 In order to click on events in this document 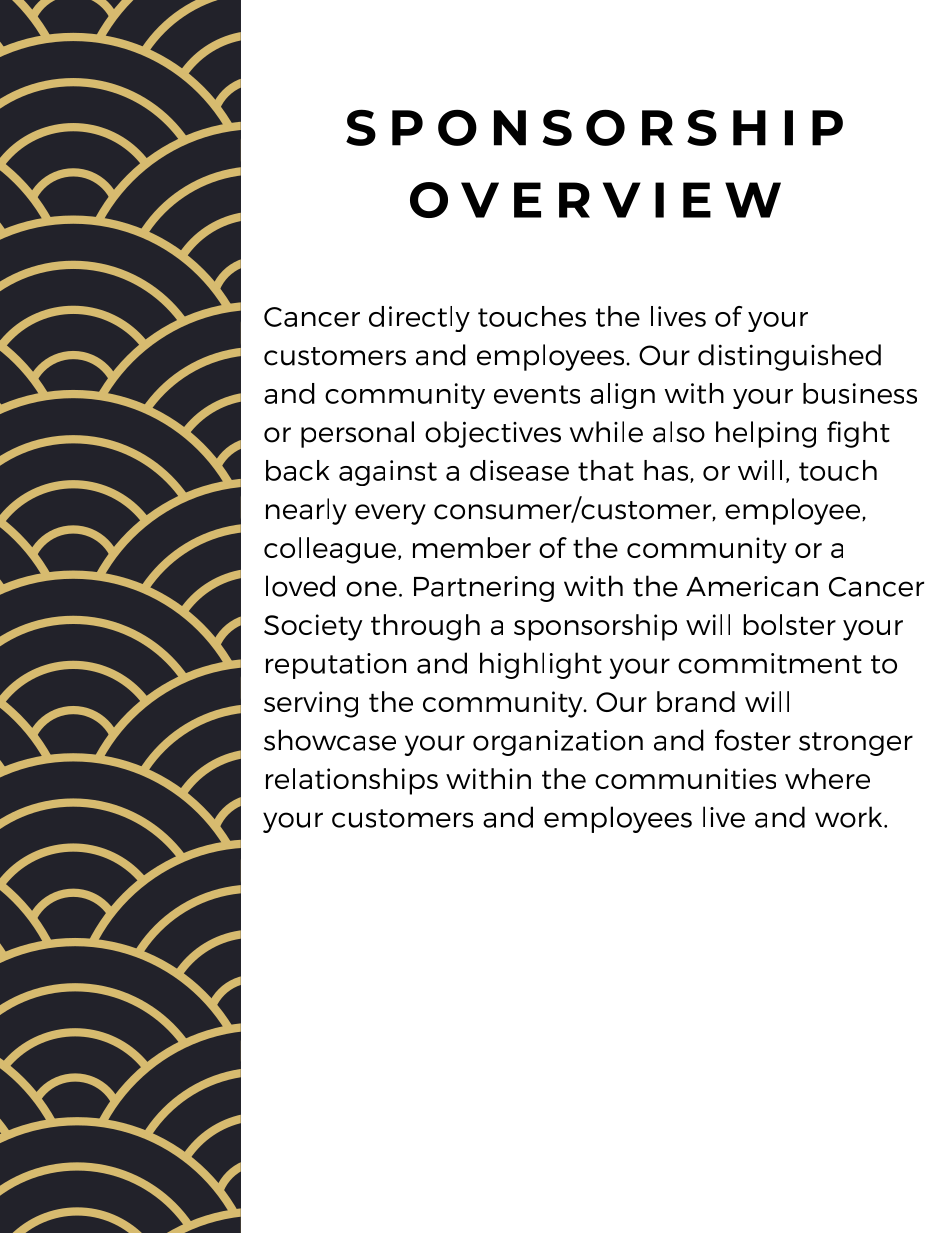, I will do `click(537, 394)`.
